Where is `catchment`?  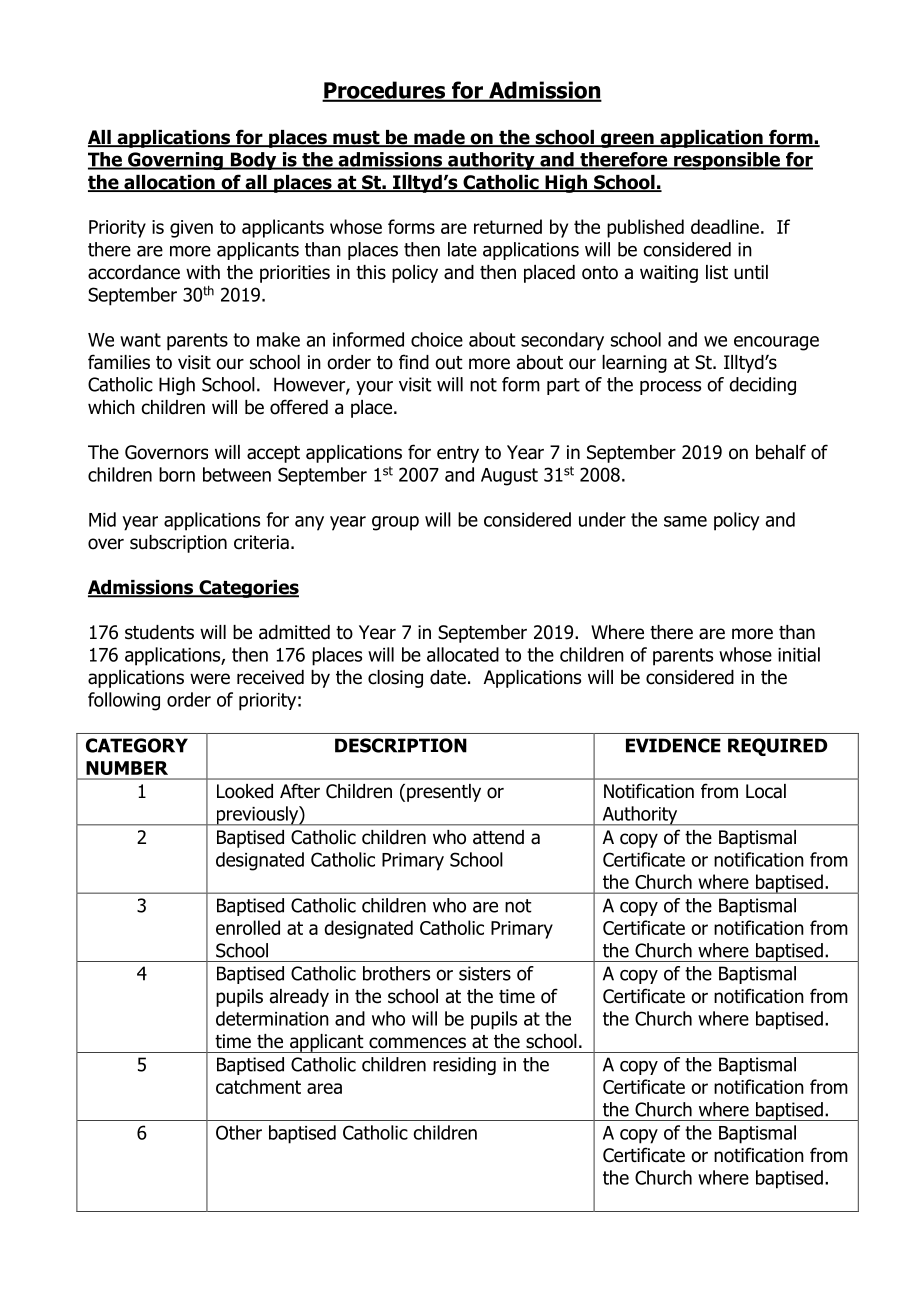
catchment is located at coordinates (258, 1086).
